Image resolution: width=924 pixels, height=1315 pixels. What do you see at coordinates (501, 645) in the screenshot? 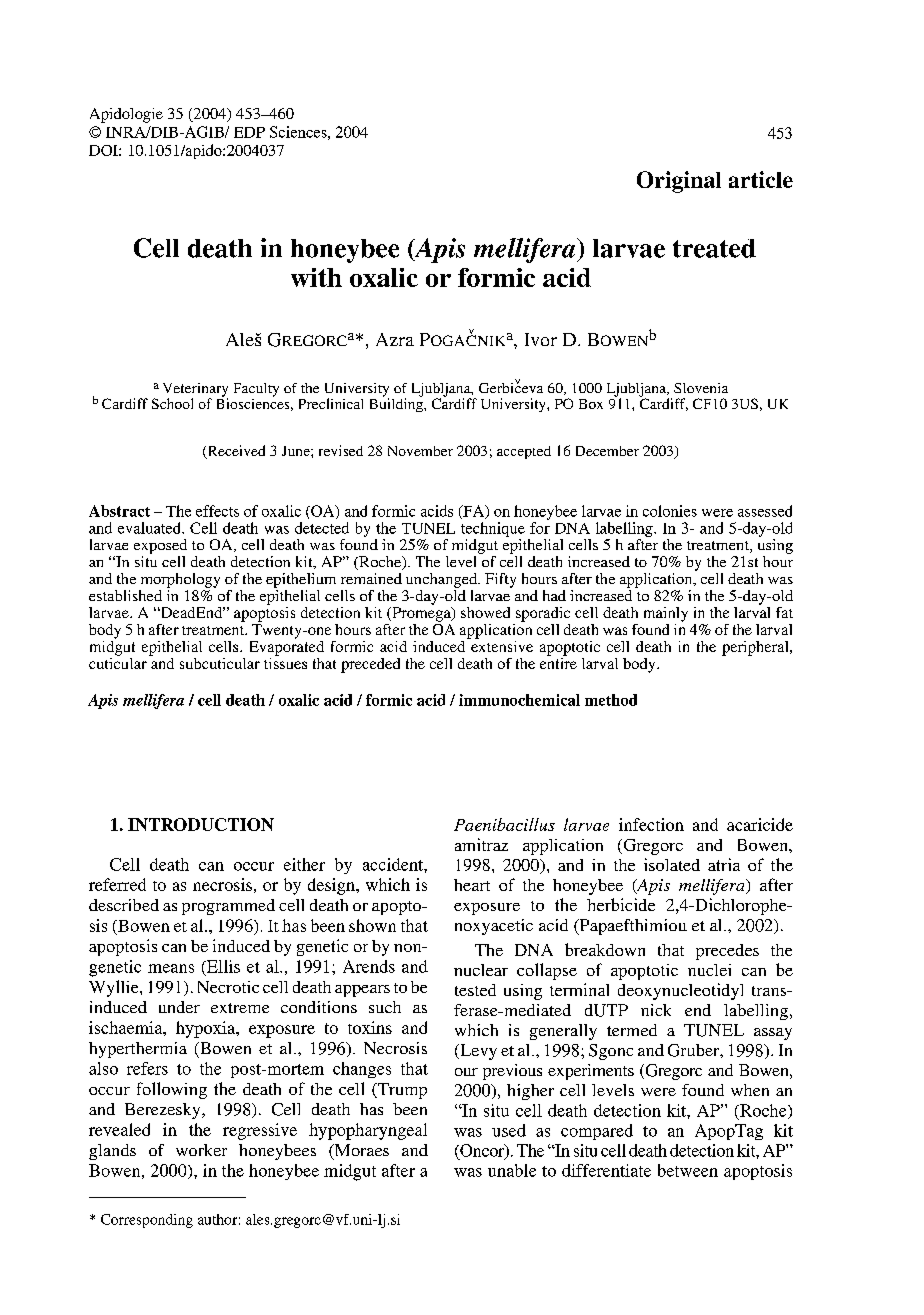
I see `extensive` at bounding box center [501, 645].
